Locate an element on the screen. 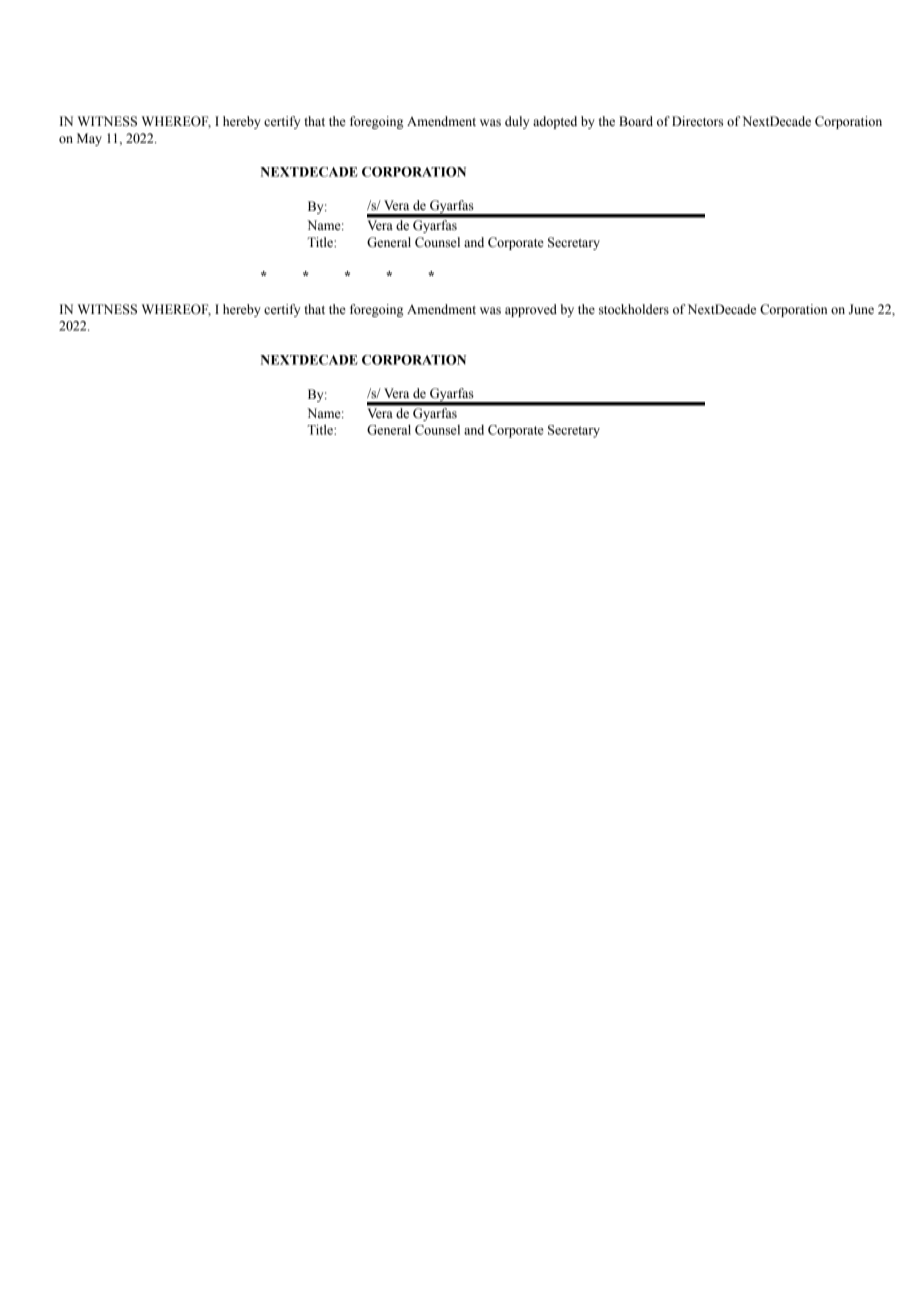  stockholders is located at coordinates (634, 309).
